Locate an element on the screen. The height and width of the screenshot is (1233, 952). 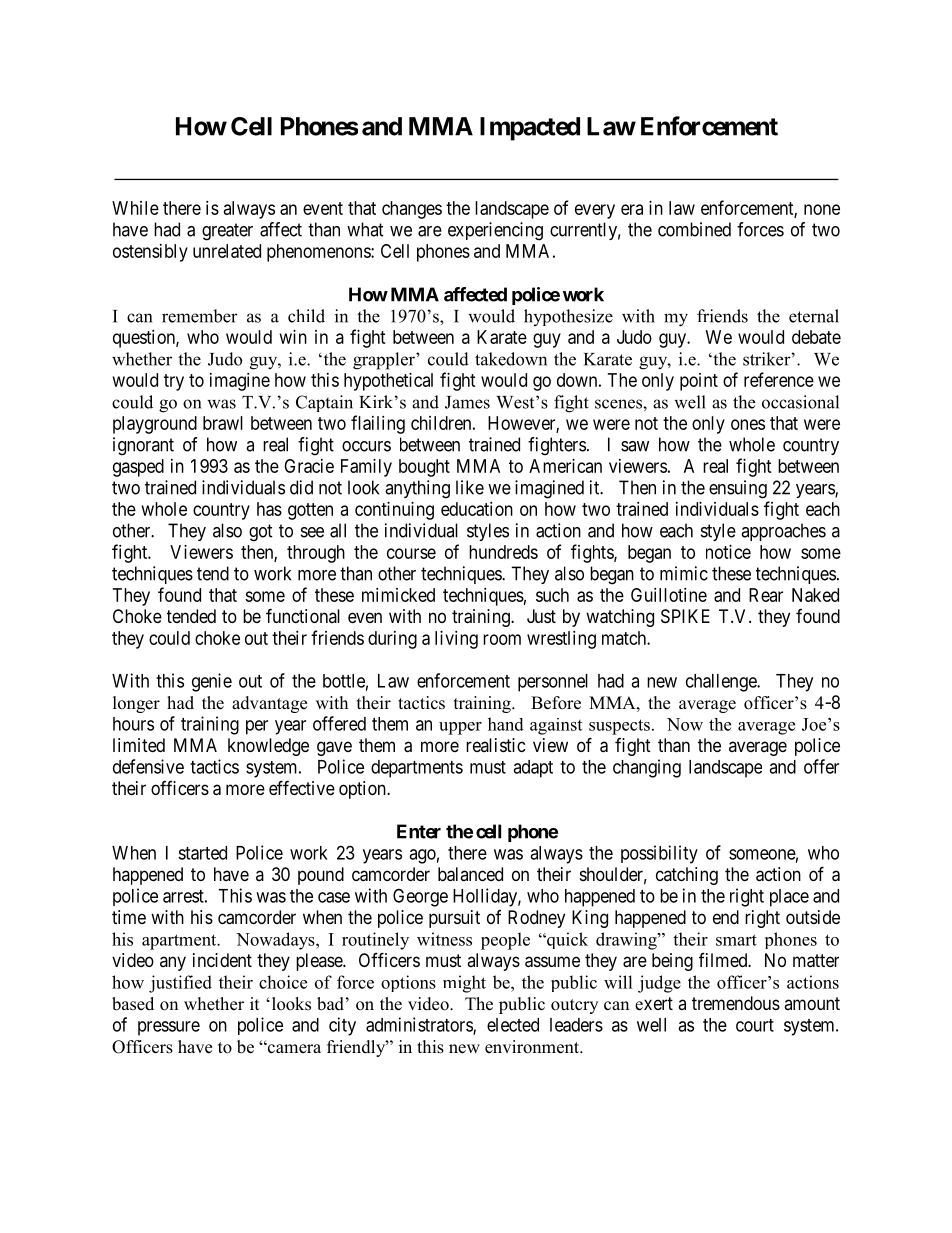
functional is located at coordinates (303, 615).
